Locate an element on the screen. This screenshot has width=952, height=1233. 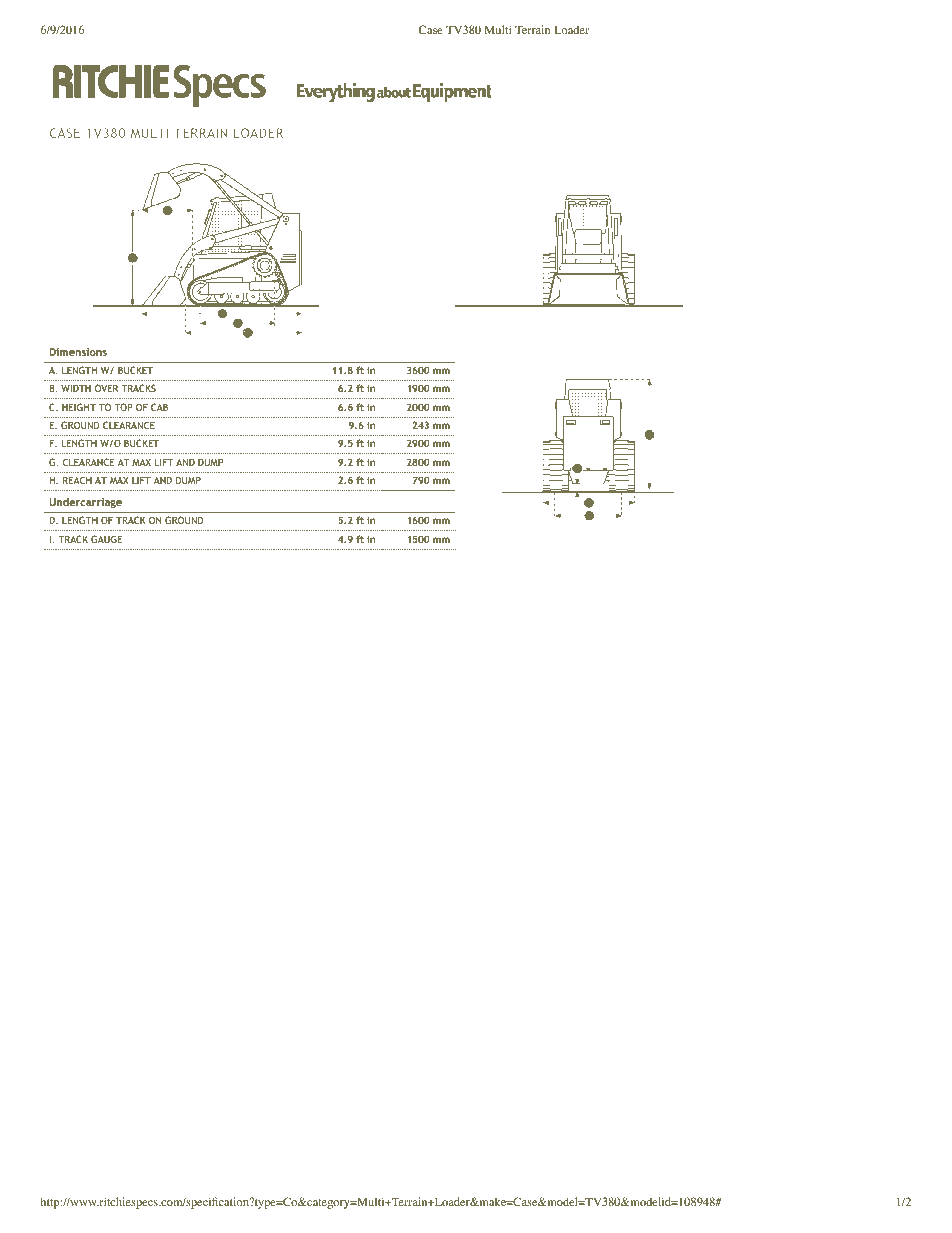
HEIGHT is located at coordinates (79, 407).
